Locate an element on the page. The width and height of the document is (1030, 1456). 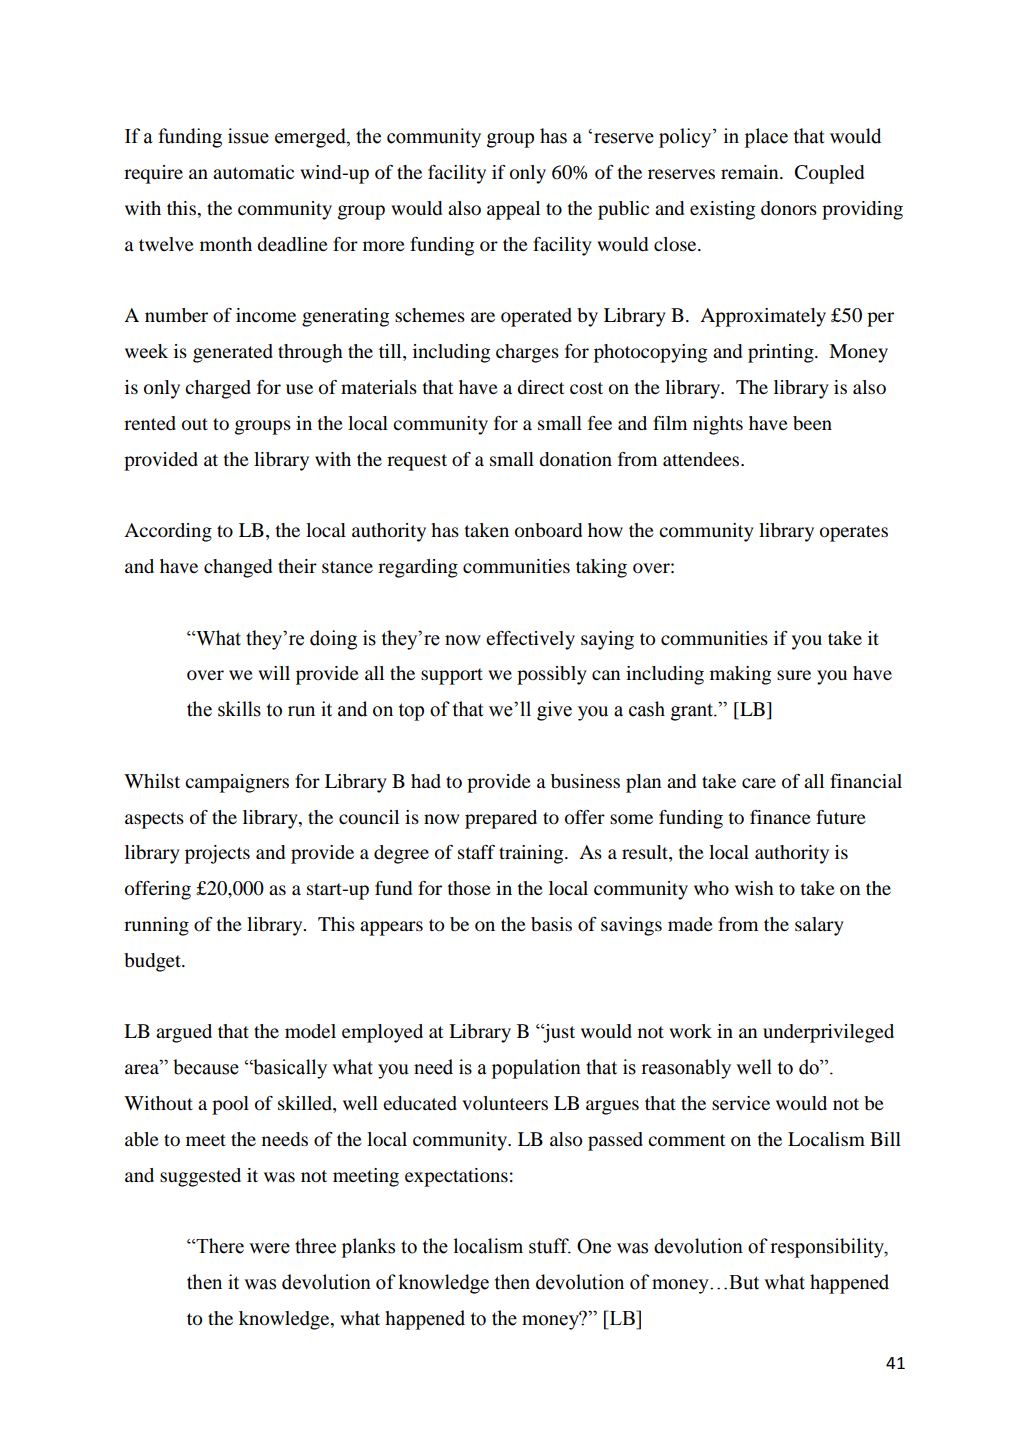
Coupled is located at coordinates (829, 174).
